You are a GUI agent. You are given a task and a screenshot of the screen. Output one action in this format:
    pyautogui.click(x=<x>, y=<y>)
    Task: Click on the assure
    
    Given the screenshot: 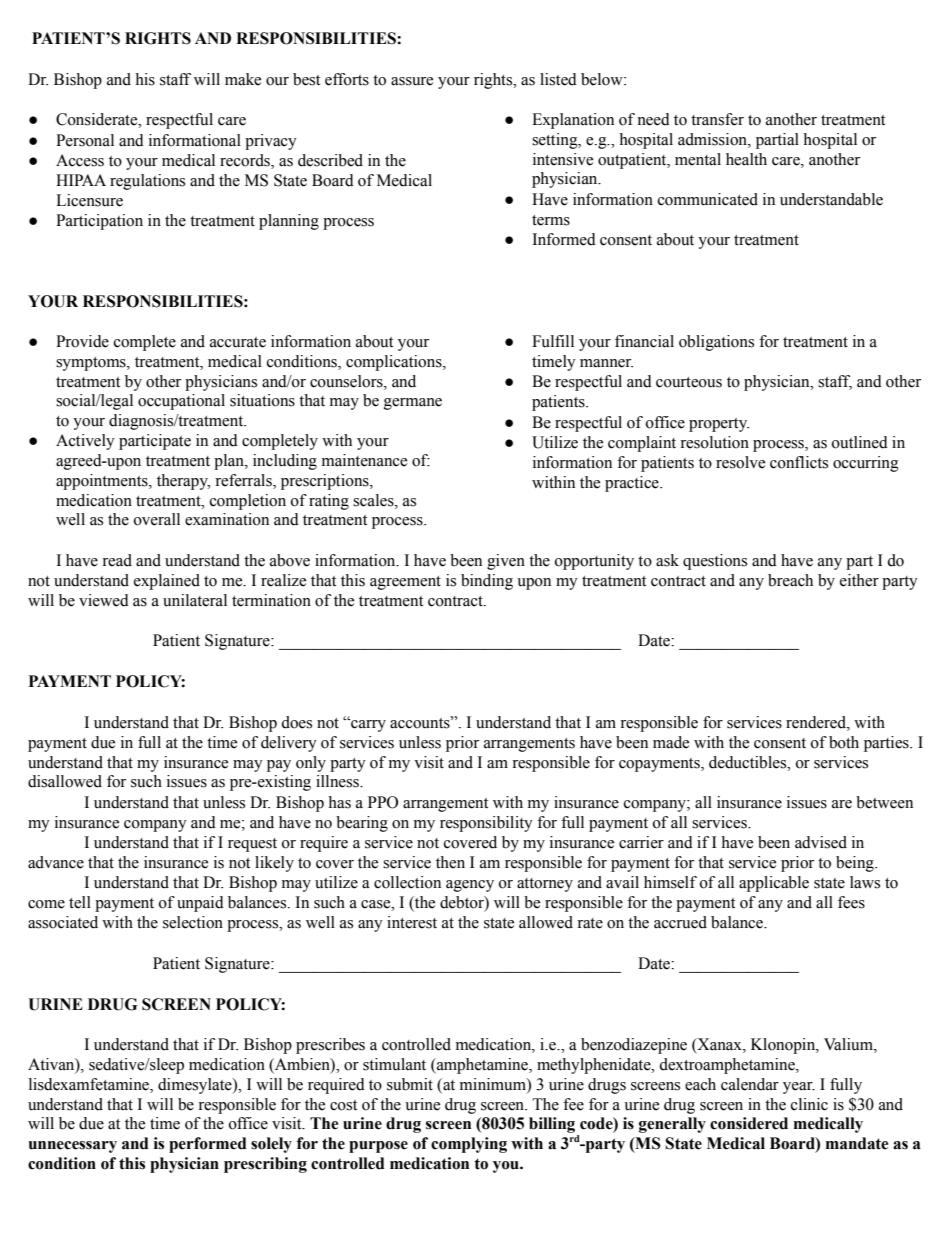 What is the action you would take?
    pyautogui.click(x=412, y=81)
